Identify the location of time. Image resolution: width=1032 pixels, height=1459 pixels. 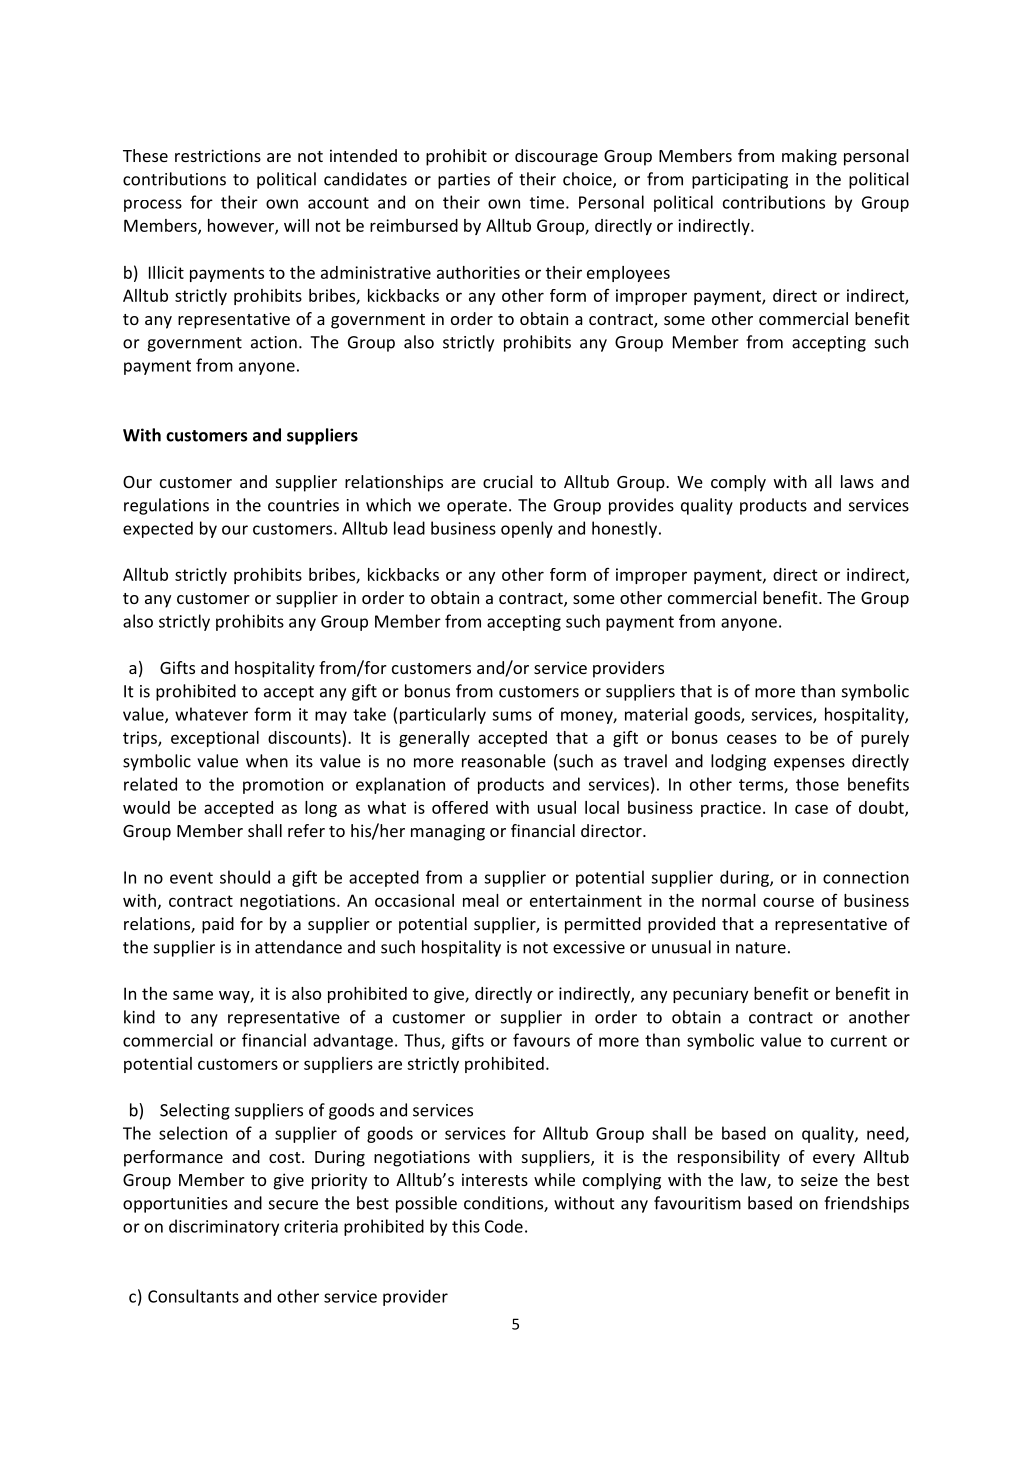
(547, 202).
